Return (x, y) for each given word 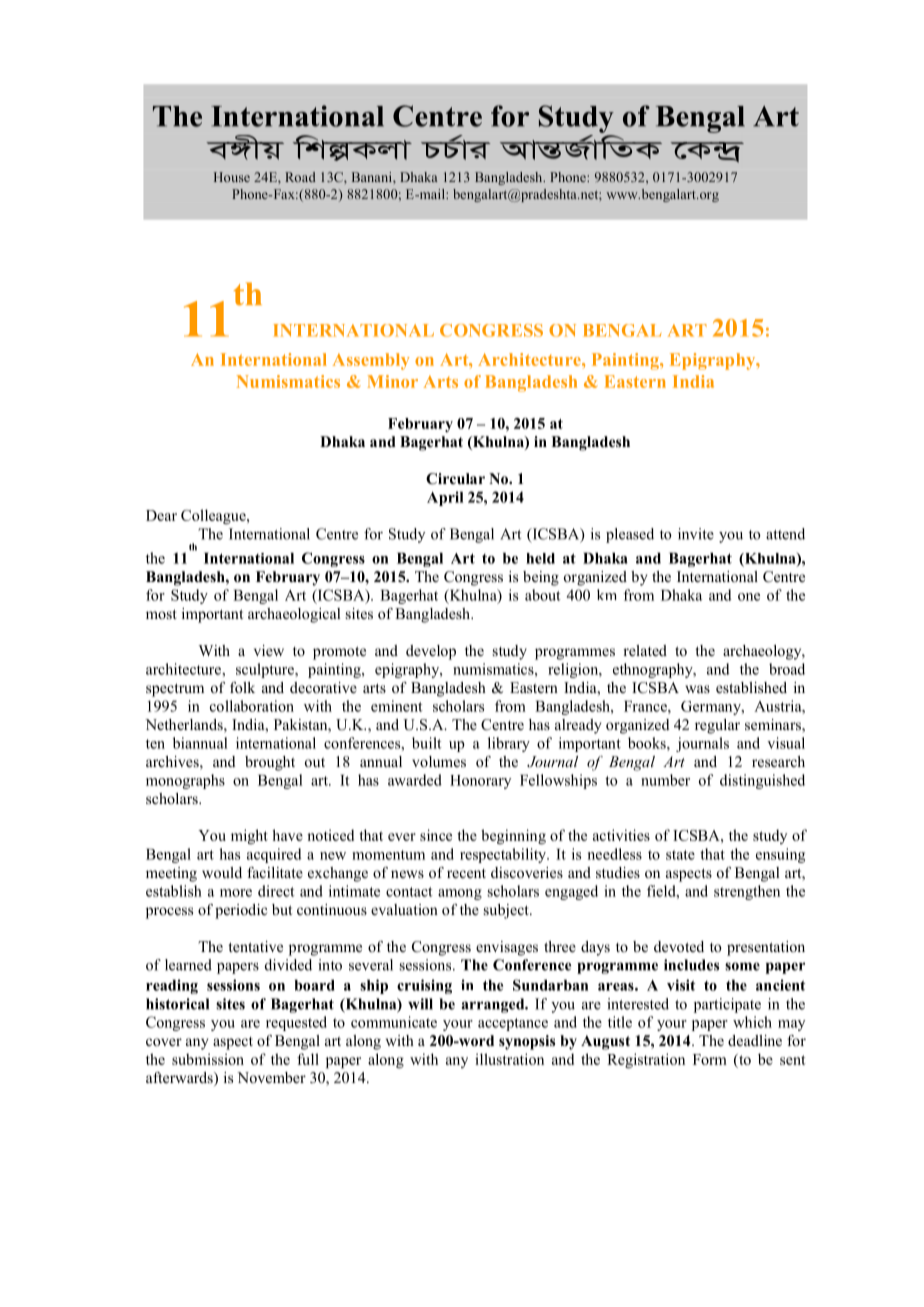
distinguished (762, 781)
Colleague (214, 517)
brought (270, 763)
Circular (455, 479)
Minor (392, 381)
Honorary (480, 782)
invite (696, 534)
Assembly (371, 361)
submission (208, 1059)
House (232, 177)
